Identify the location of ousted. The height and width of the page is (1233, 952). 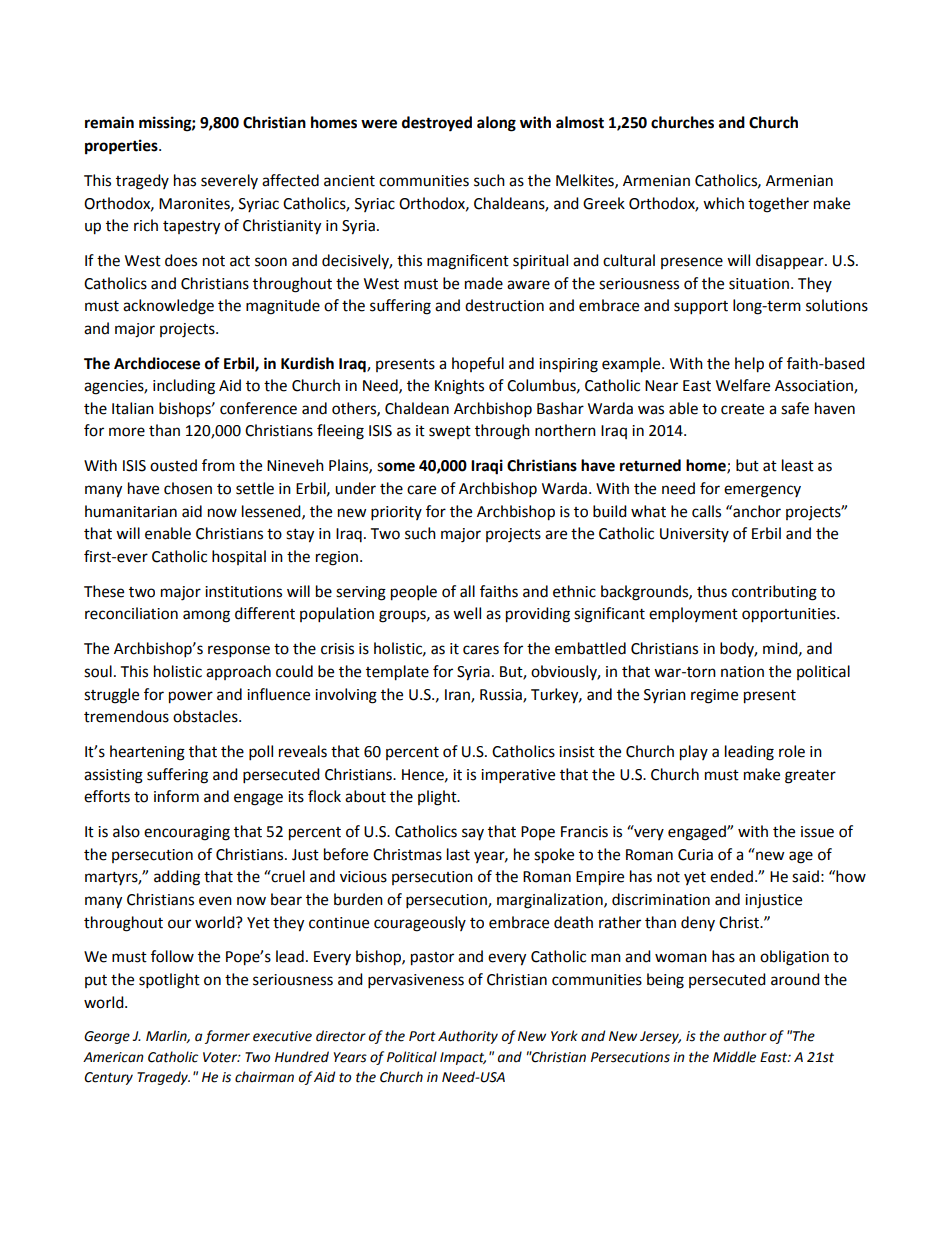
(173, 465).
